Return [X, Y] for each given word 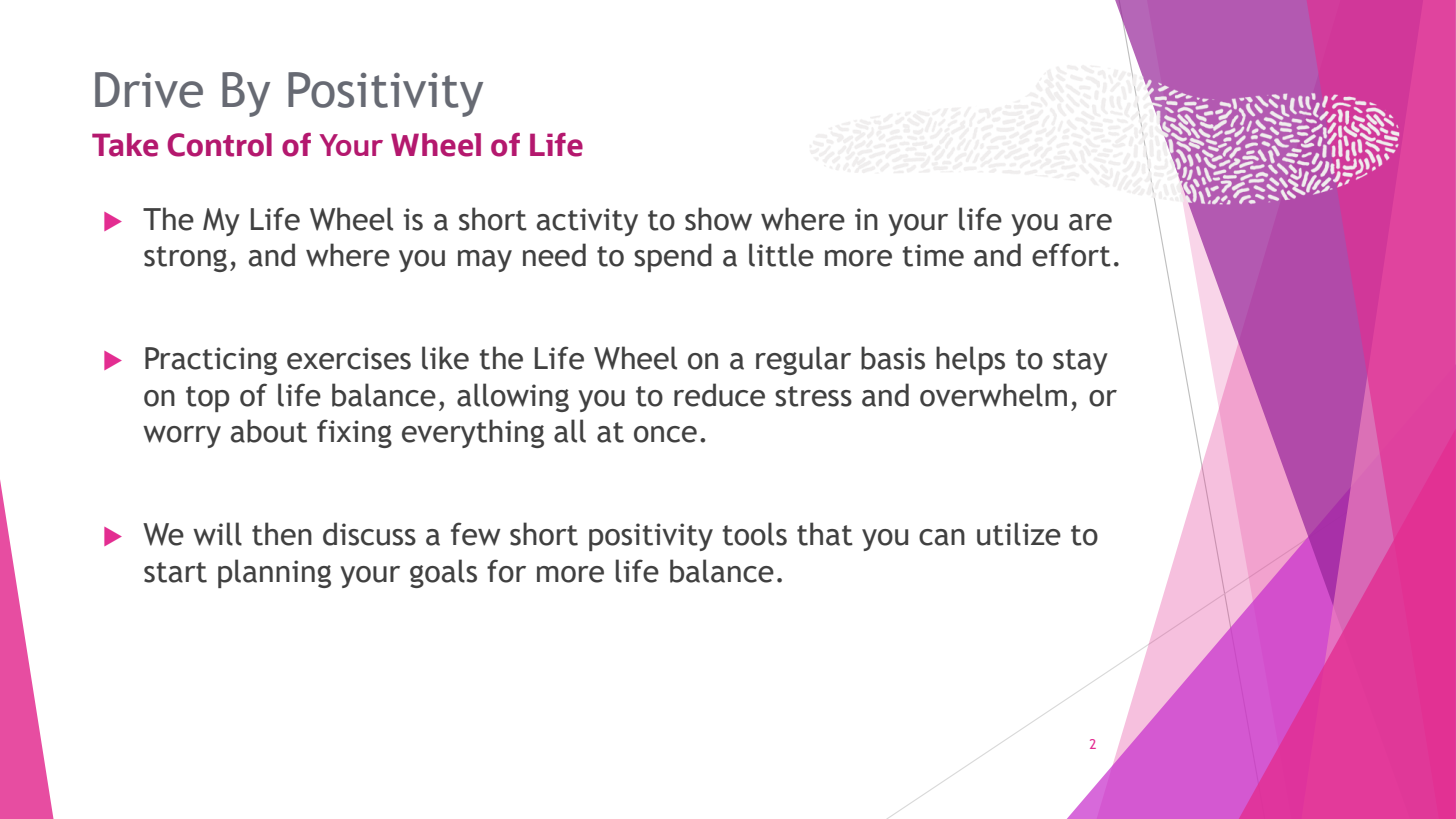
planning [274, 573]
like [445, 358]
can [942, 537]
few [476, 534]
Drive [149, 90]
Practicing [211, 361]
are [1090, 222]
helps [970, 360]
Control [219, 145]
